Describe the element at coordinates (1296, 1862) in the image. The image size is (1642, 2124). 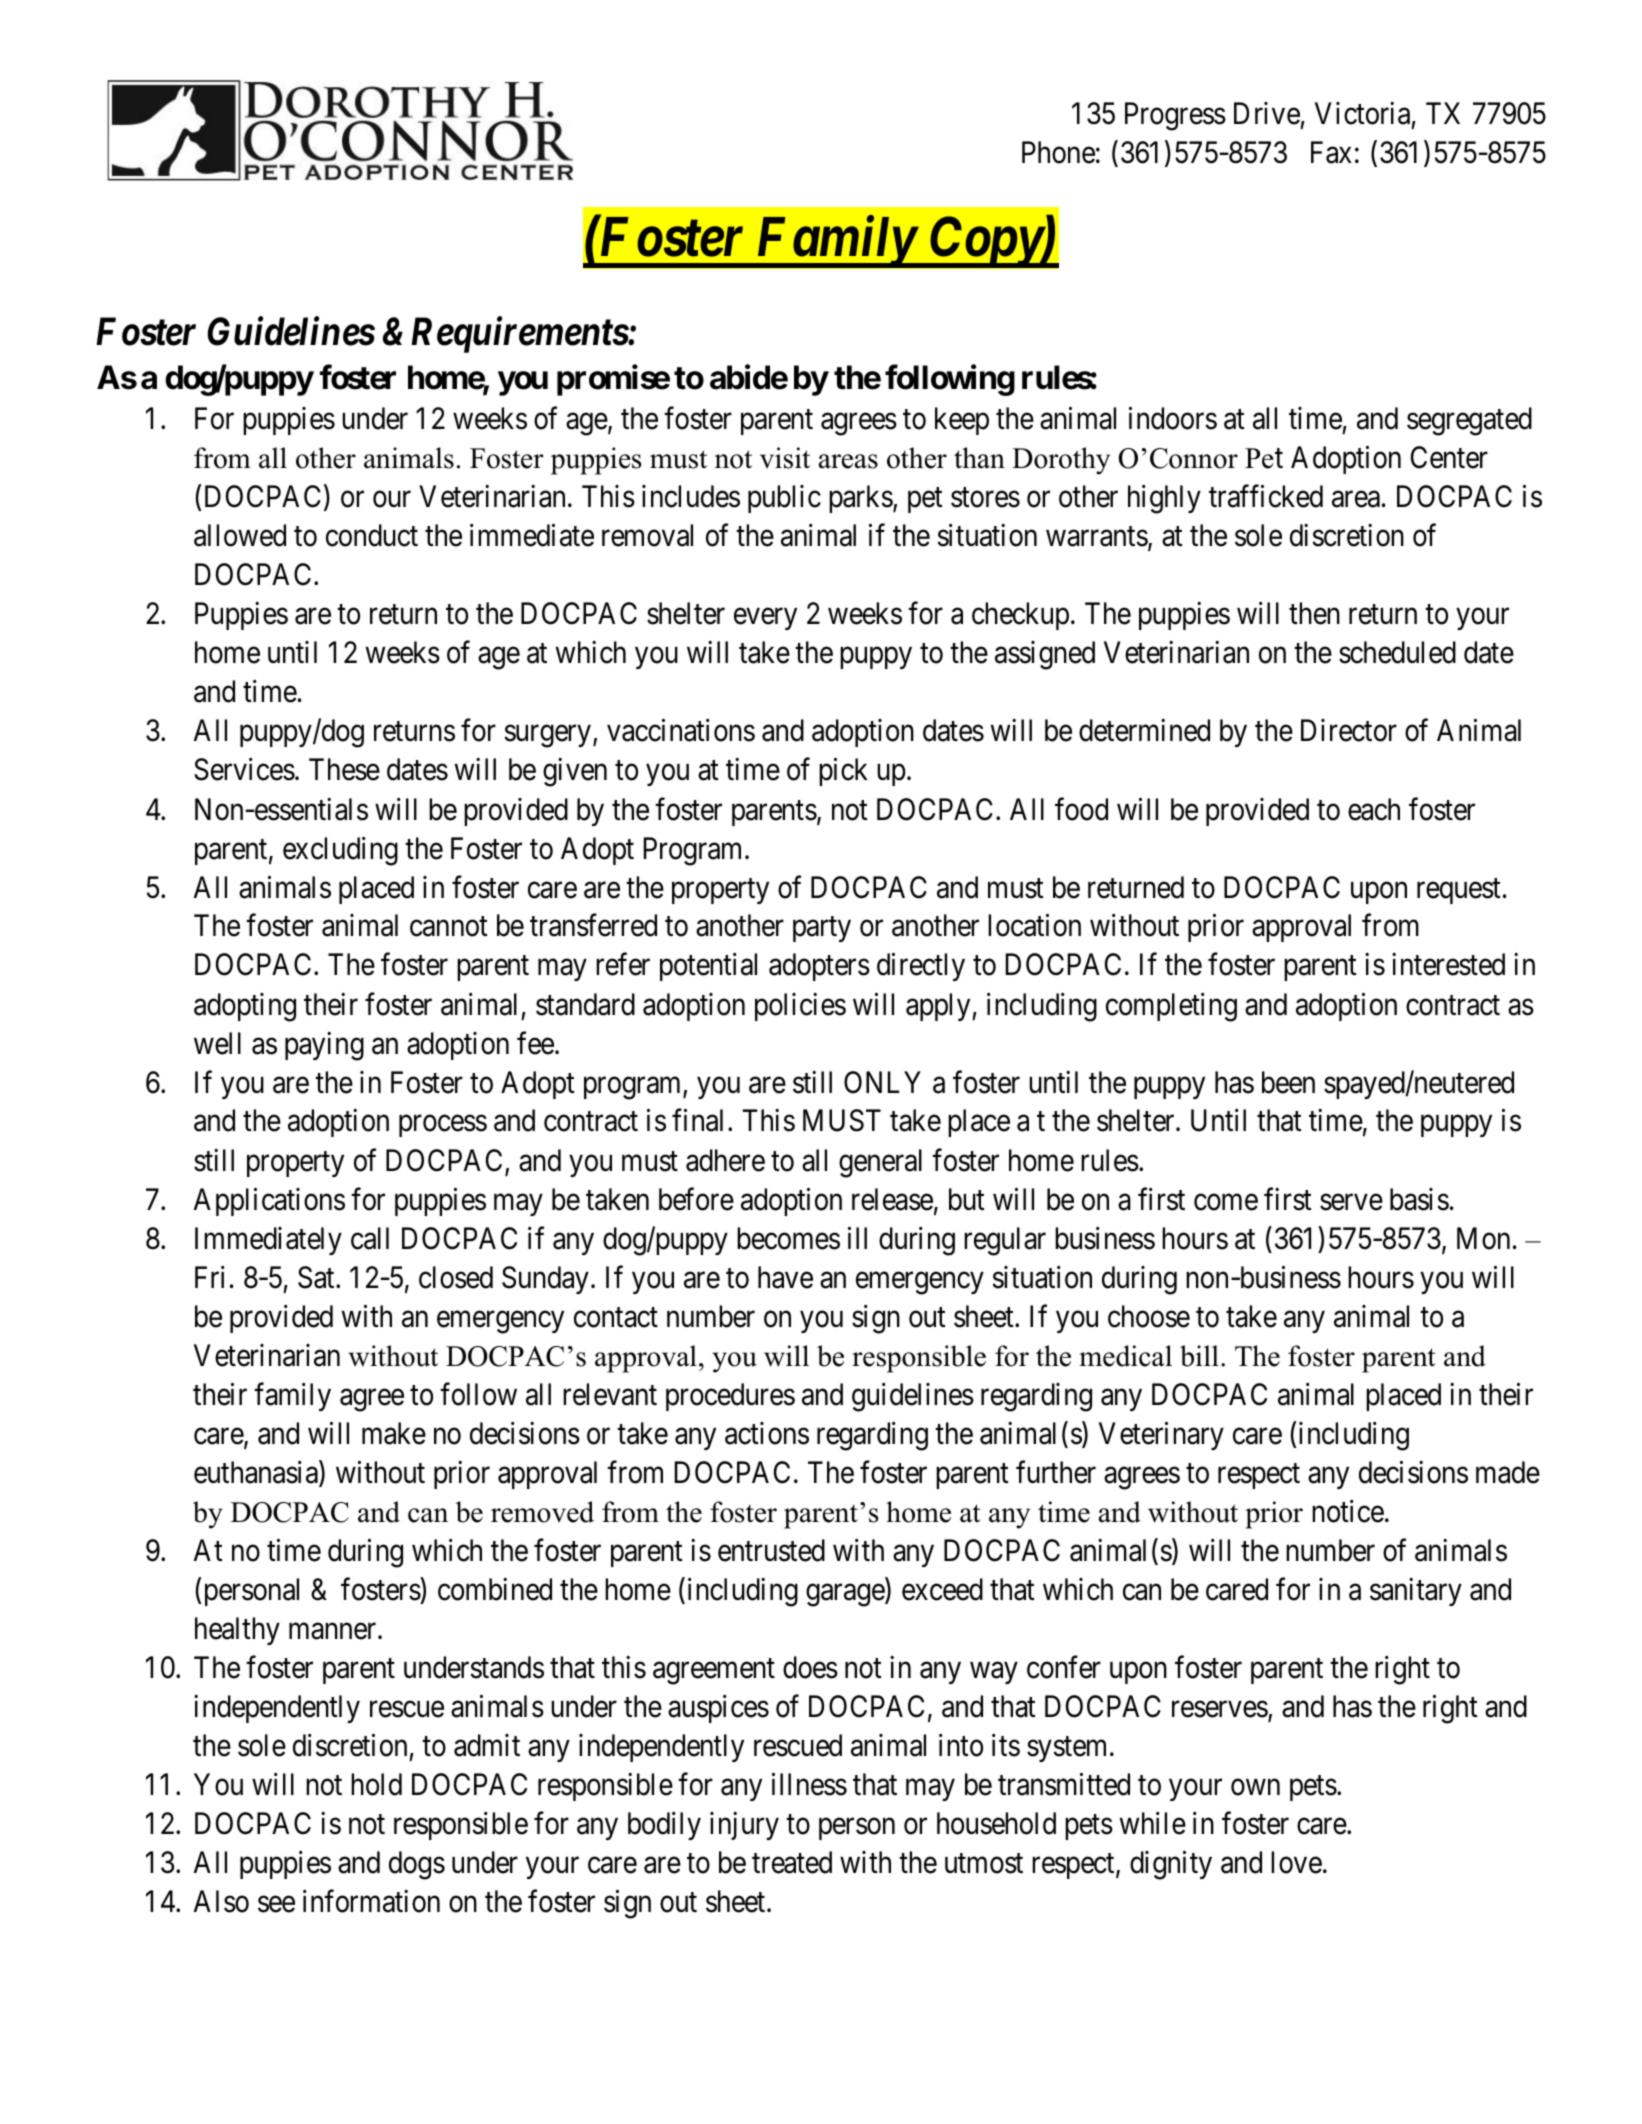
I see `love` at that location.
